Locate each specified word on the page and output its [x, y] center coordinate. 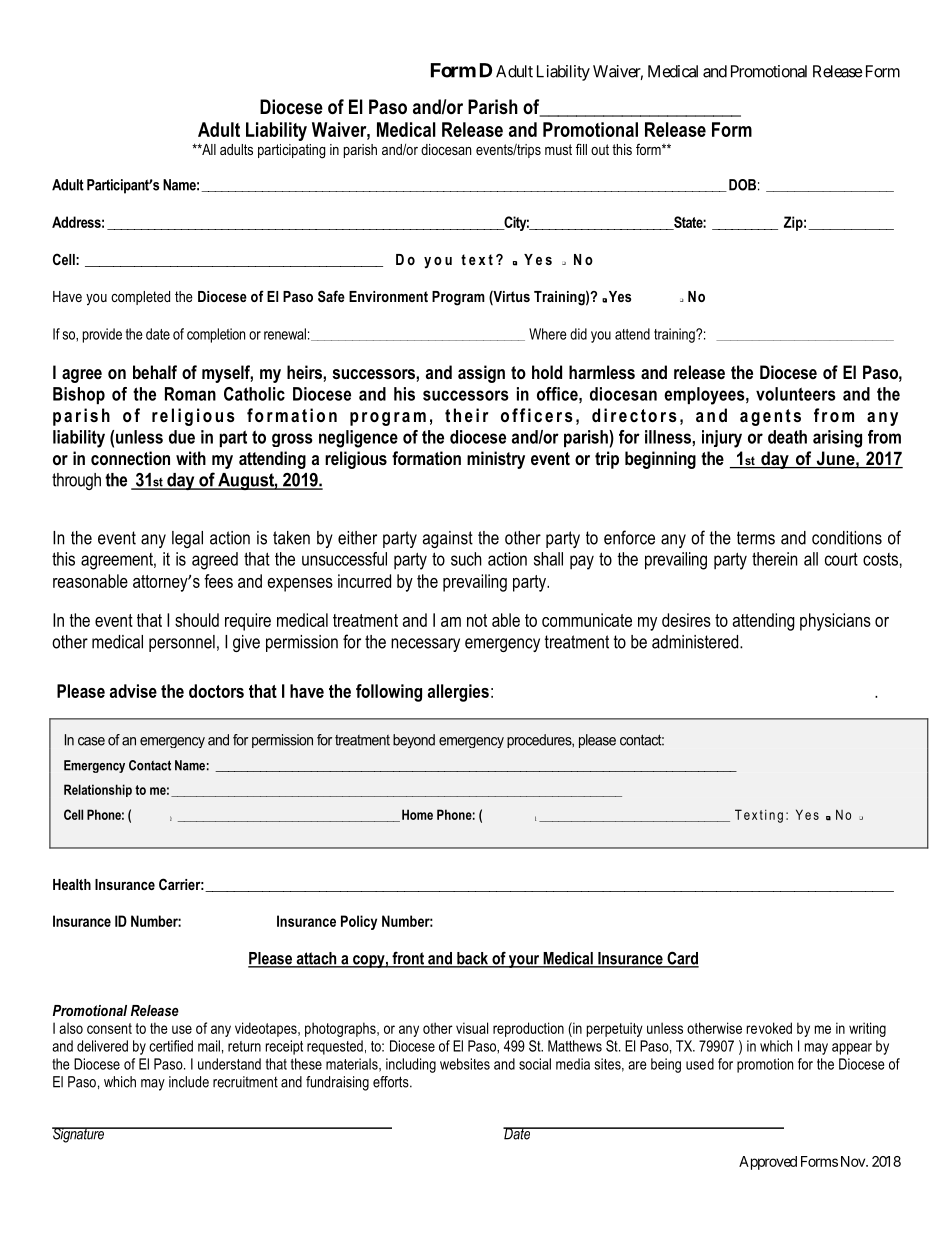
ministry [496, 460]
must [558, 149]
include [189, 1082]
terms [756, 538]
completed [140, 298]
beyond [414, 741]
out [600, 149]
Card [682, 959]
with [191, 458]
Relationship [98, 790]
